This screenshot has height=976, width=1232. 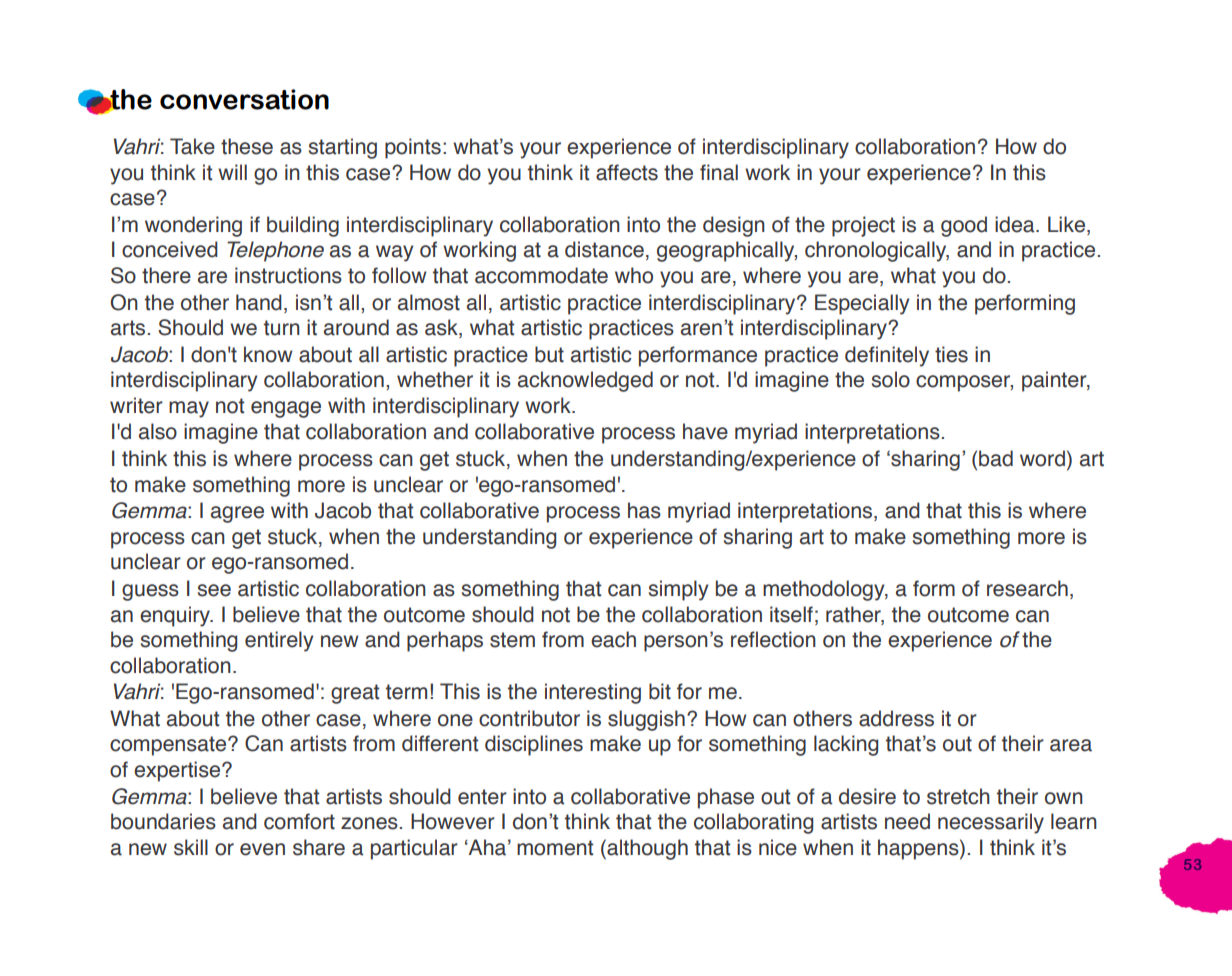 I want to click on research, so click(x=1027, y=588).
